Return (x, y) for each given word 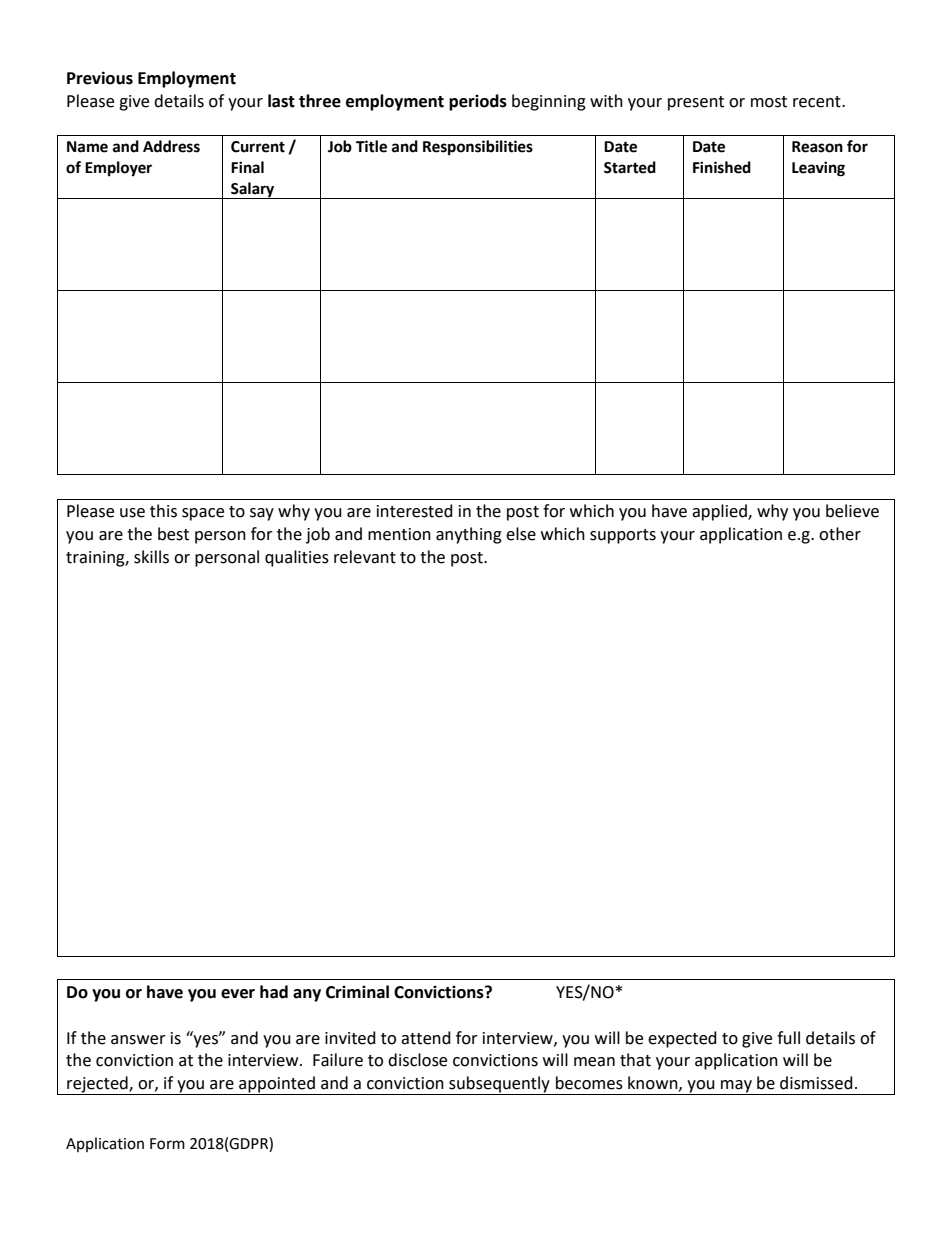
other (840, 534)
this (163, 511)
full (788, 1038)
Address (171, 146)
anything (469, 535)
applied (720, 512)
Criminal (357, 992)
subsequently (499, 1085)
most (769, 102)
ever (238, 994)
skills (151, 557)
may (736, 1087)
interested (415, 511)
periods (478, 102)
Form (167, 1144)
